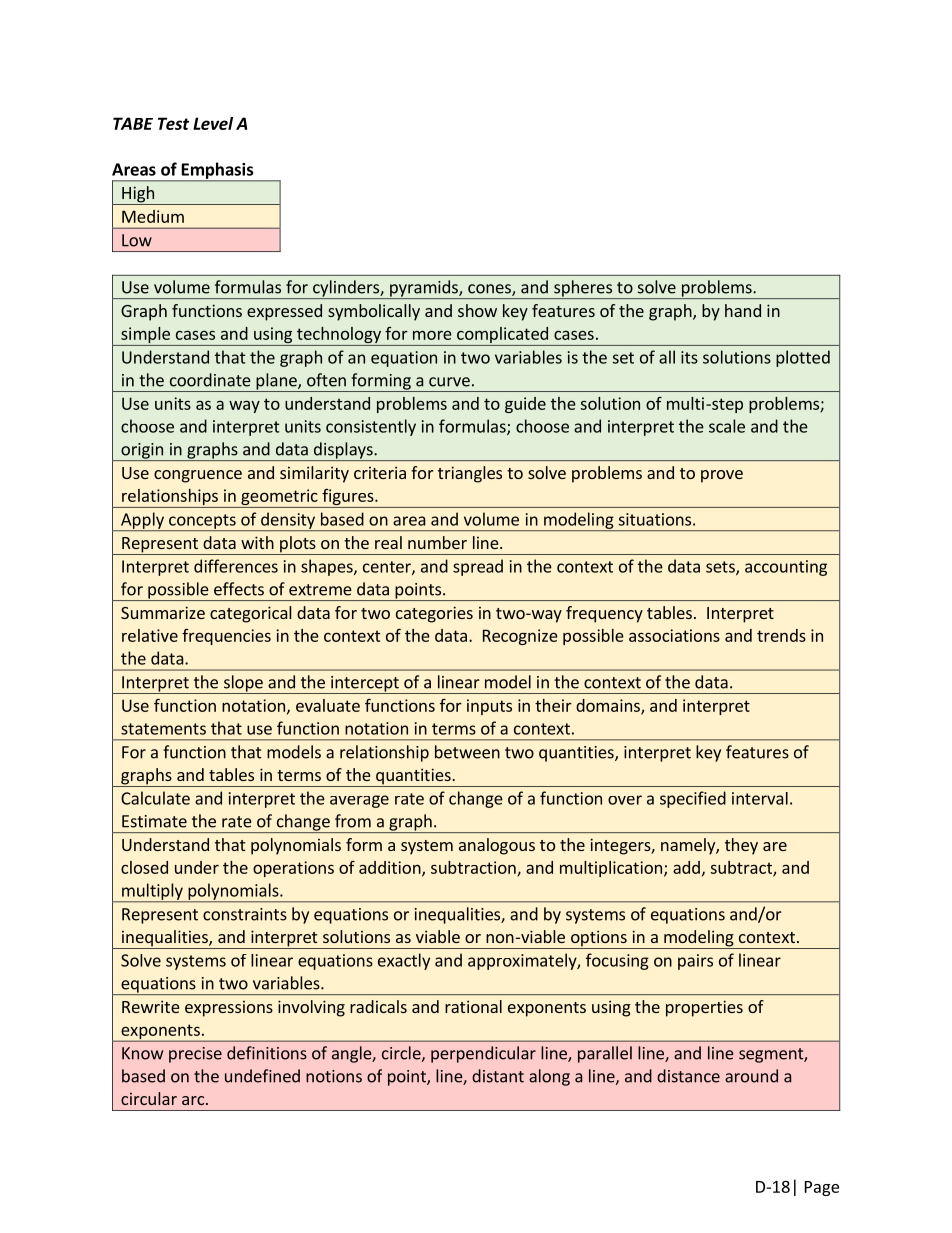  I want to click on arc, so click(193, 1100).
